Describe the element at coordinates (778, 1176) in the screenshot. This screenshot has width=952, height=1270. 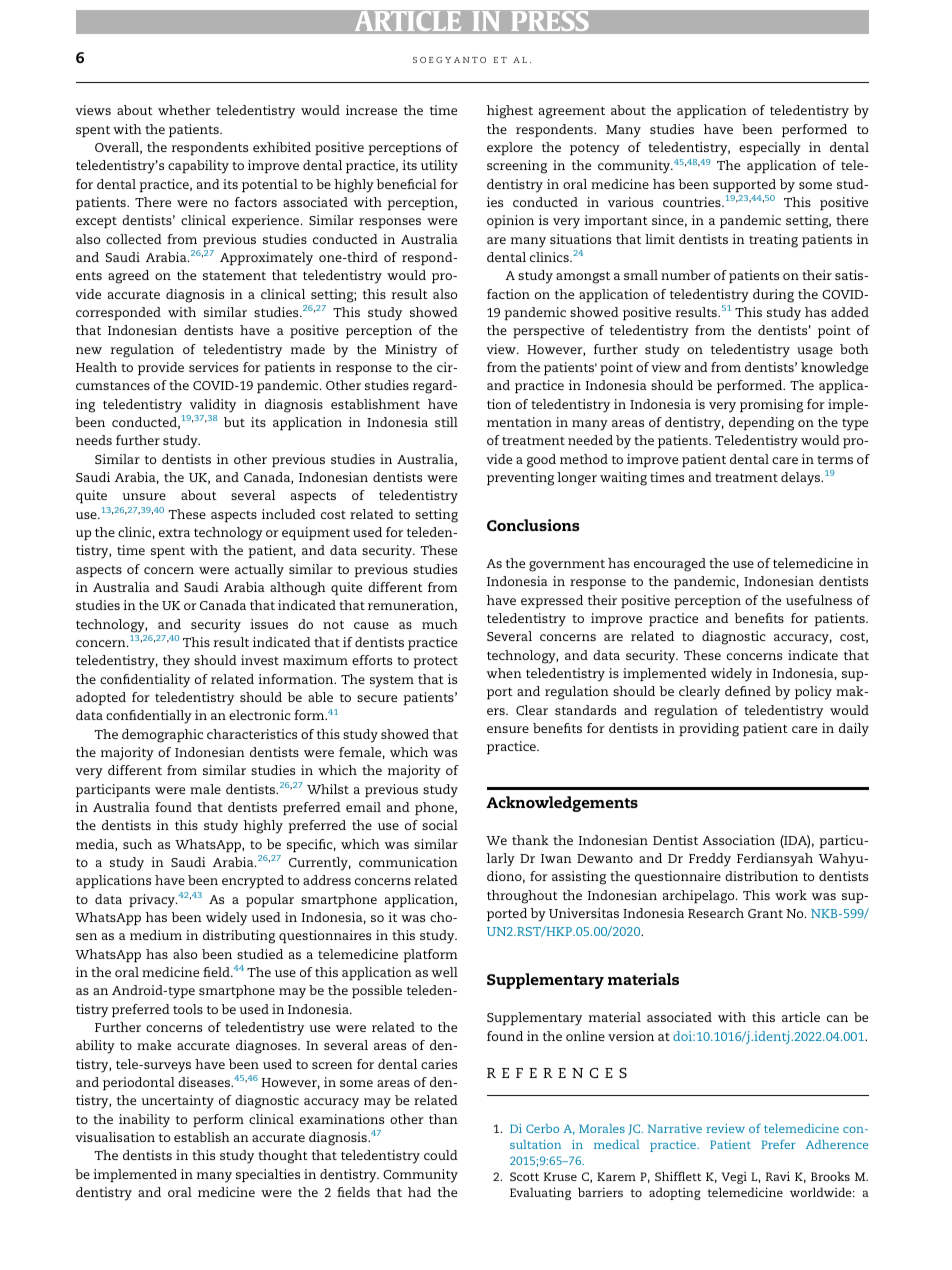
I see `Ravi` at that location.
